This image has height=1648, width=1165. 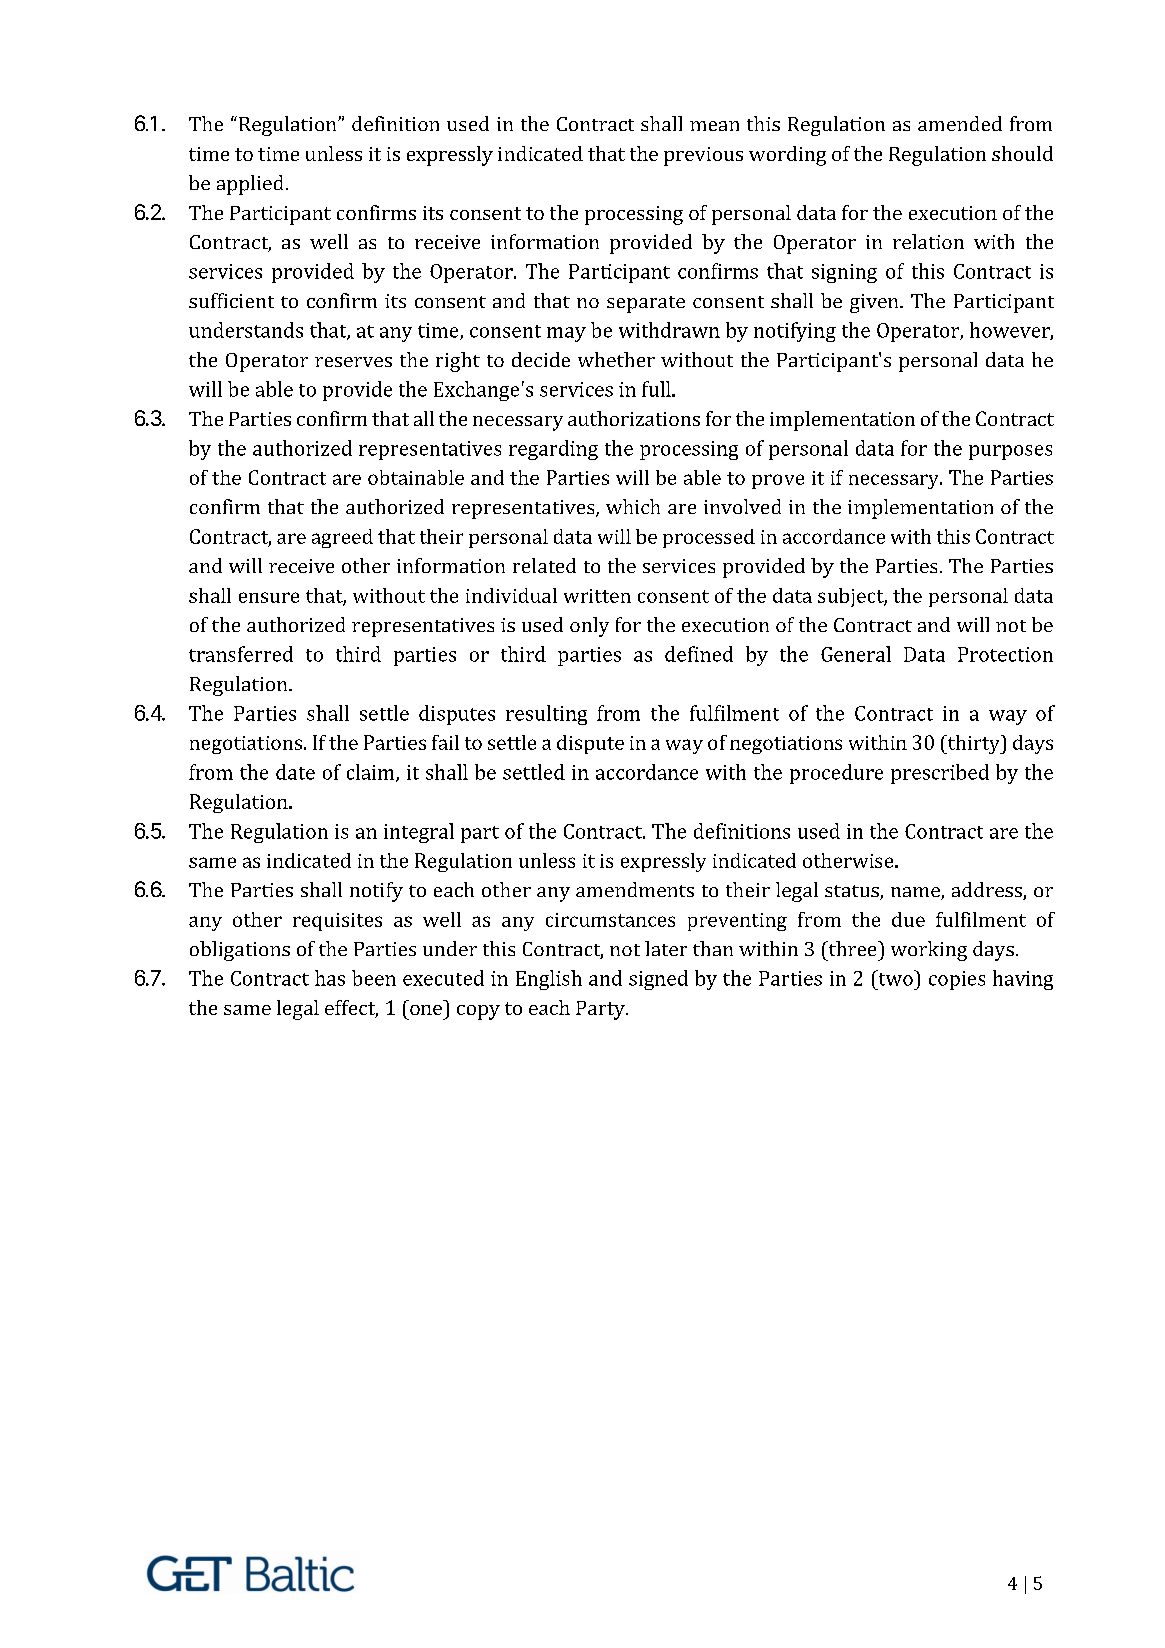 What do you see at coordinates (353, 362) in the image?
I see `reserves` at bounding box center [353, 362].
